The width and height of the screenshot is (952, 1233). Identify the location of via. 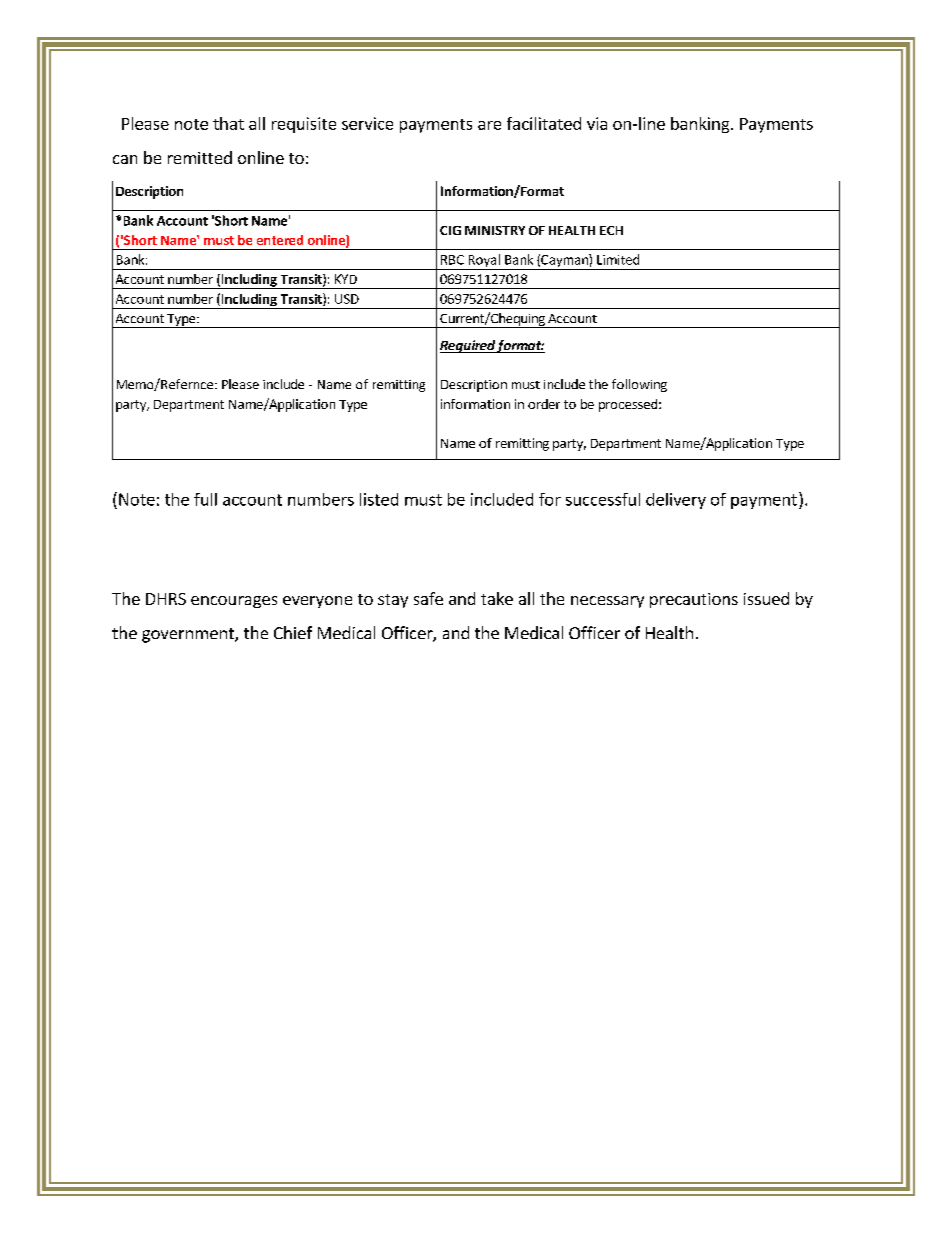
(597, 123).
